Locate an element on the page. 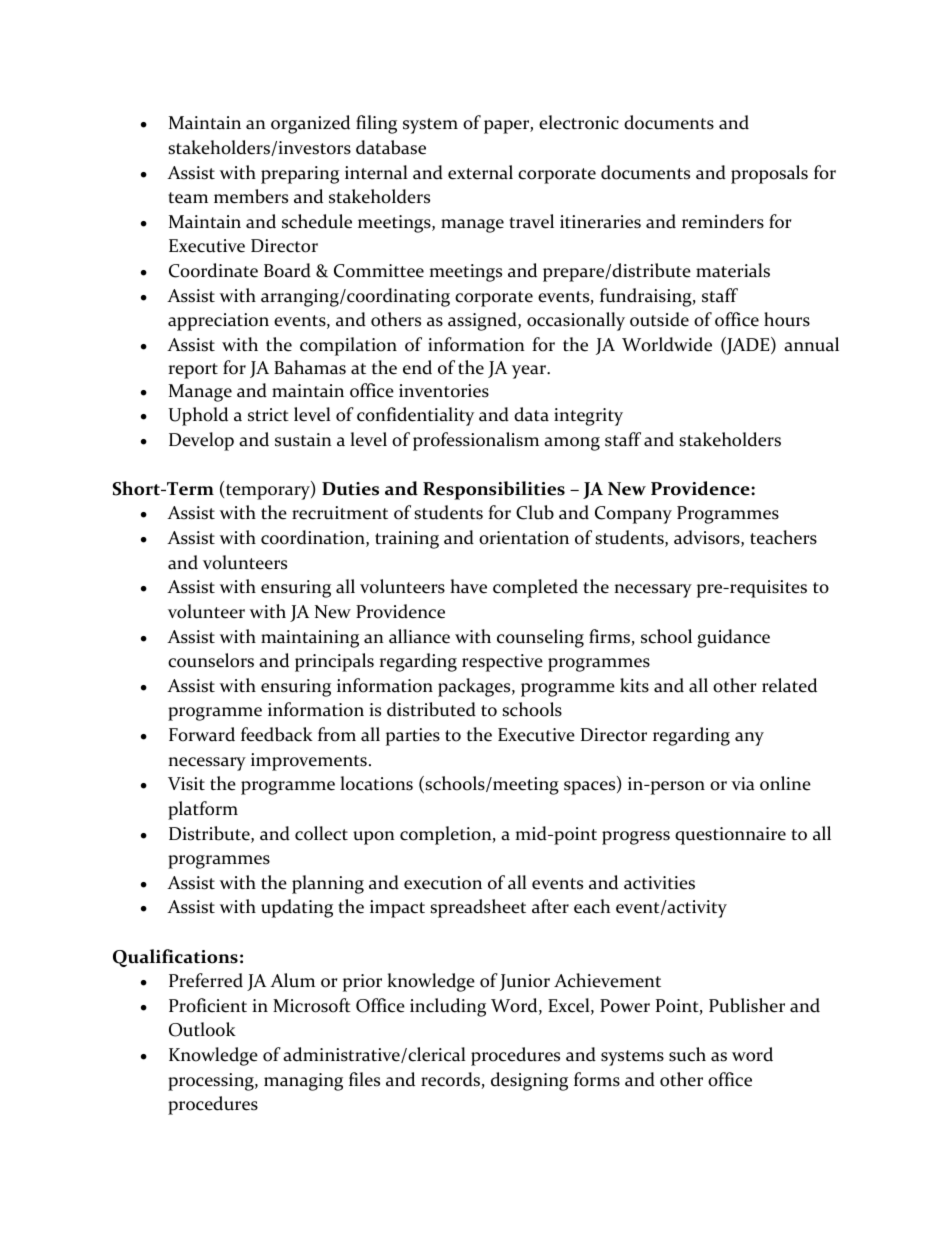  questionnaire is located at coordinates (730, 836).
